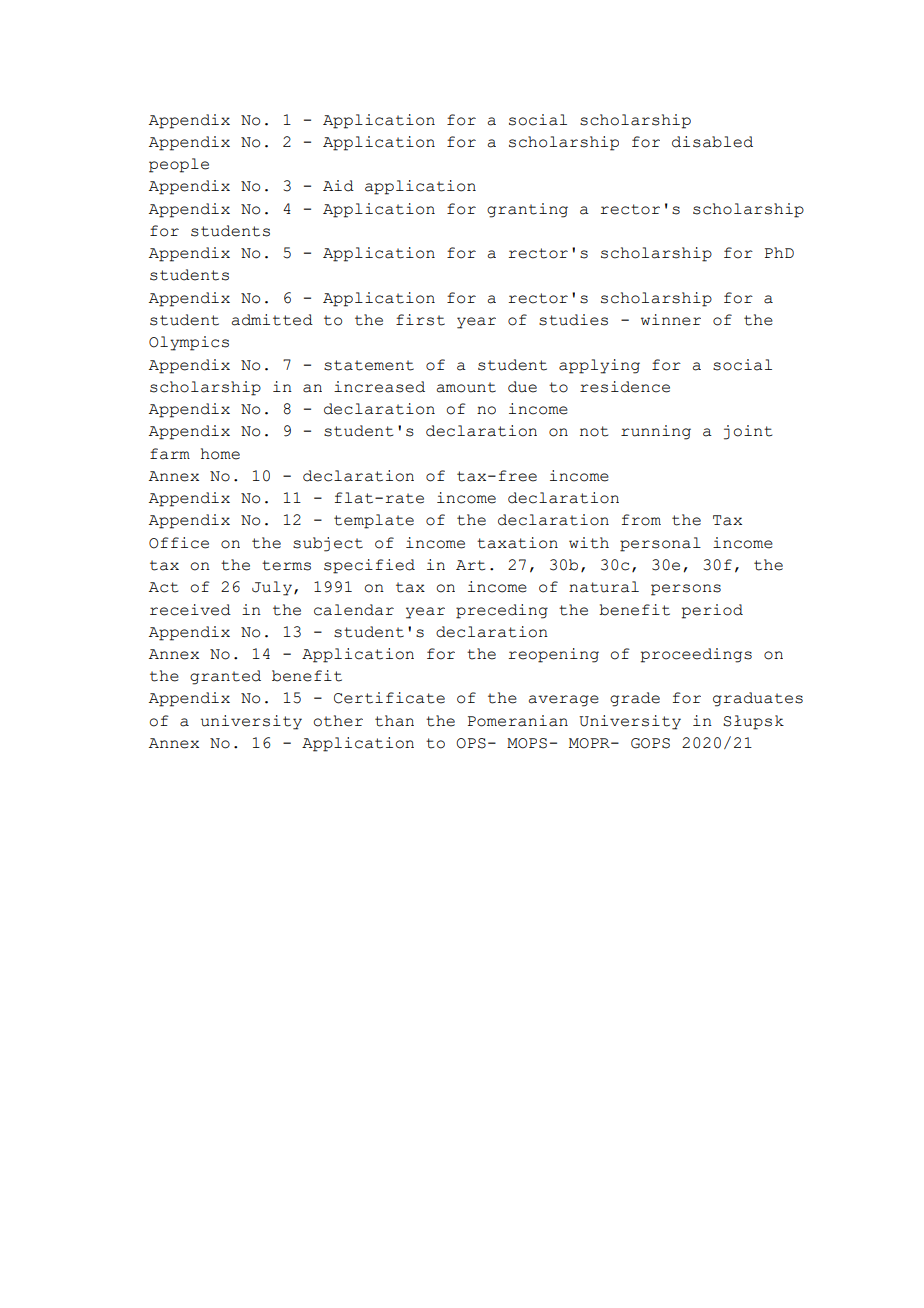  I want to click on granted, so click(225, 677).
